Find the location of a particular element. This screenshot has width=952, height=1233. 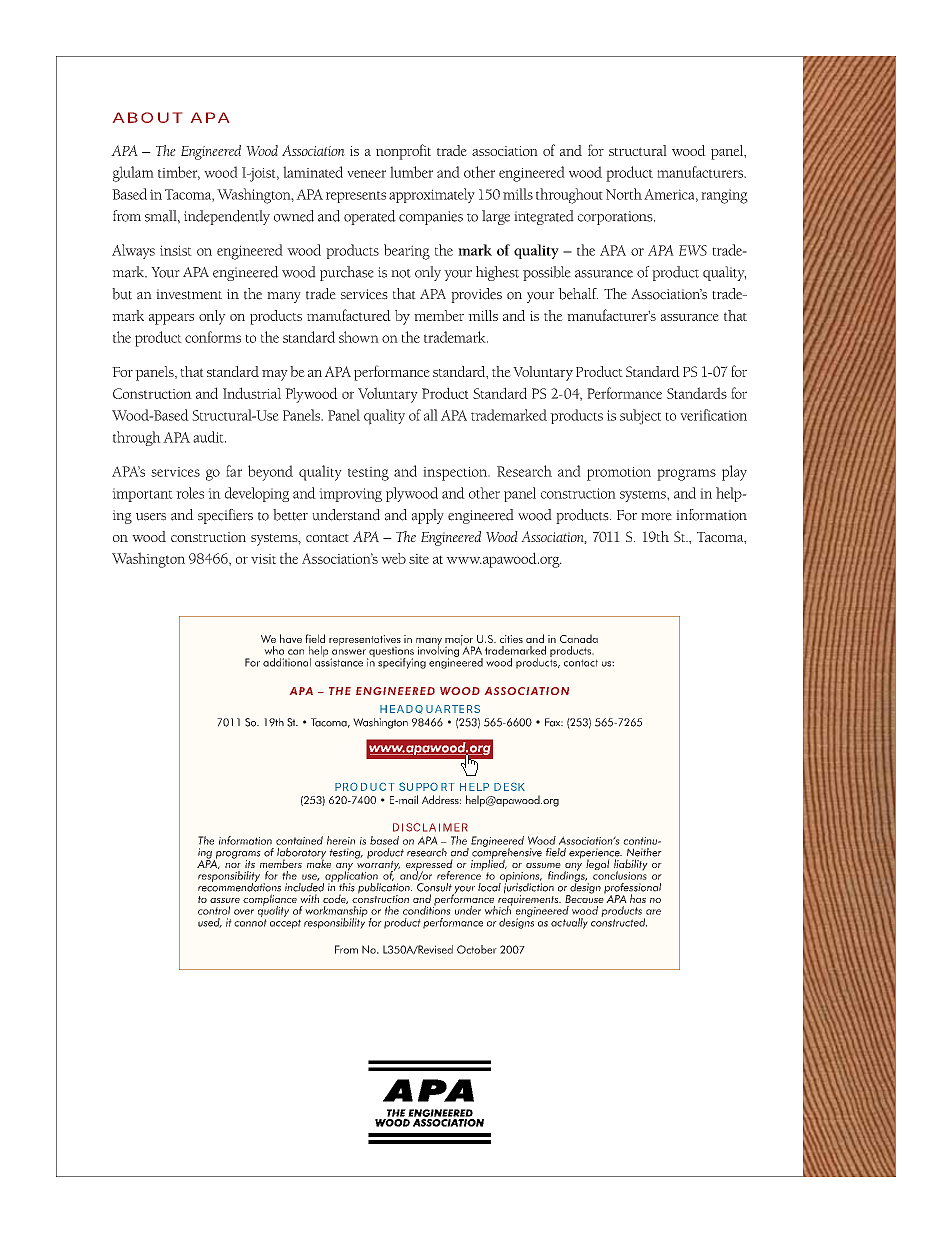

specifiers is located at coordinates (225, 516).
